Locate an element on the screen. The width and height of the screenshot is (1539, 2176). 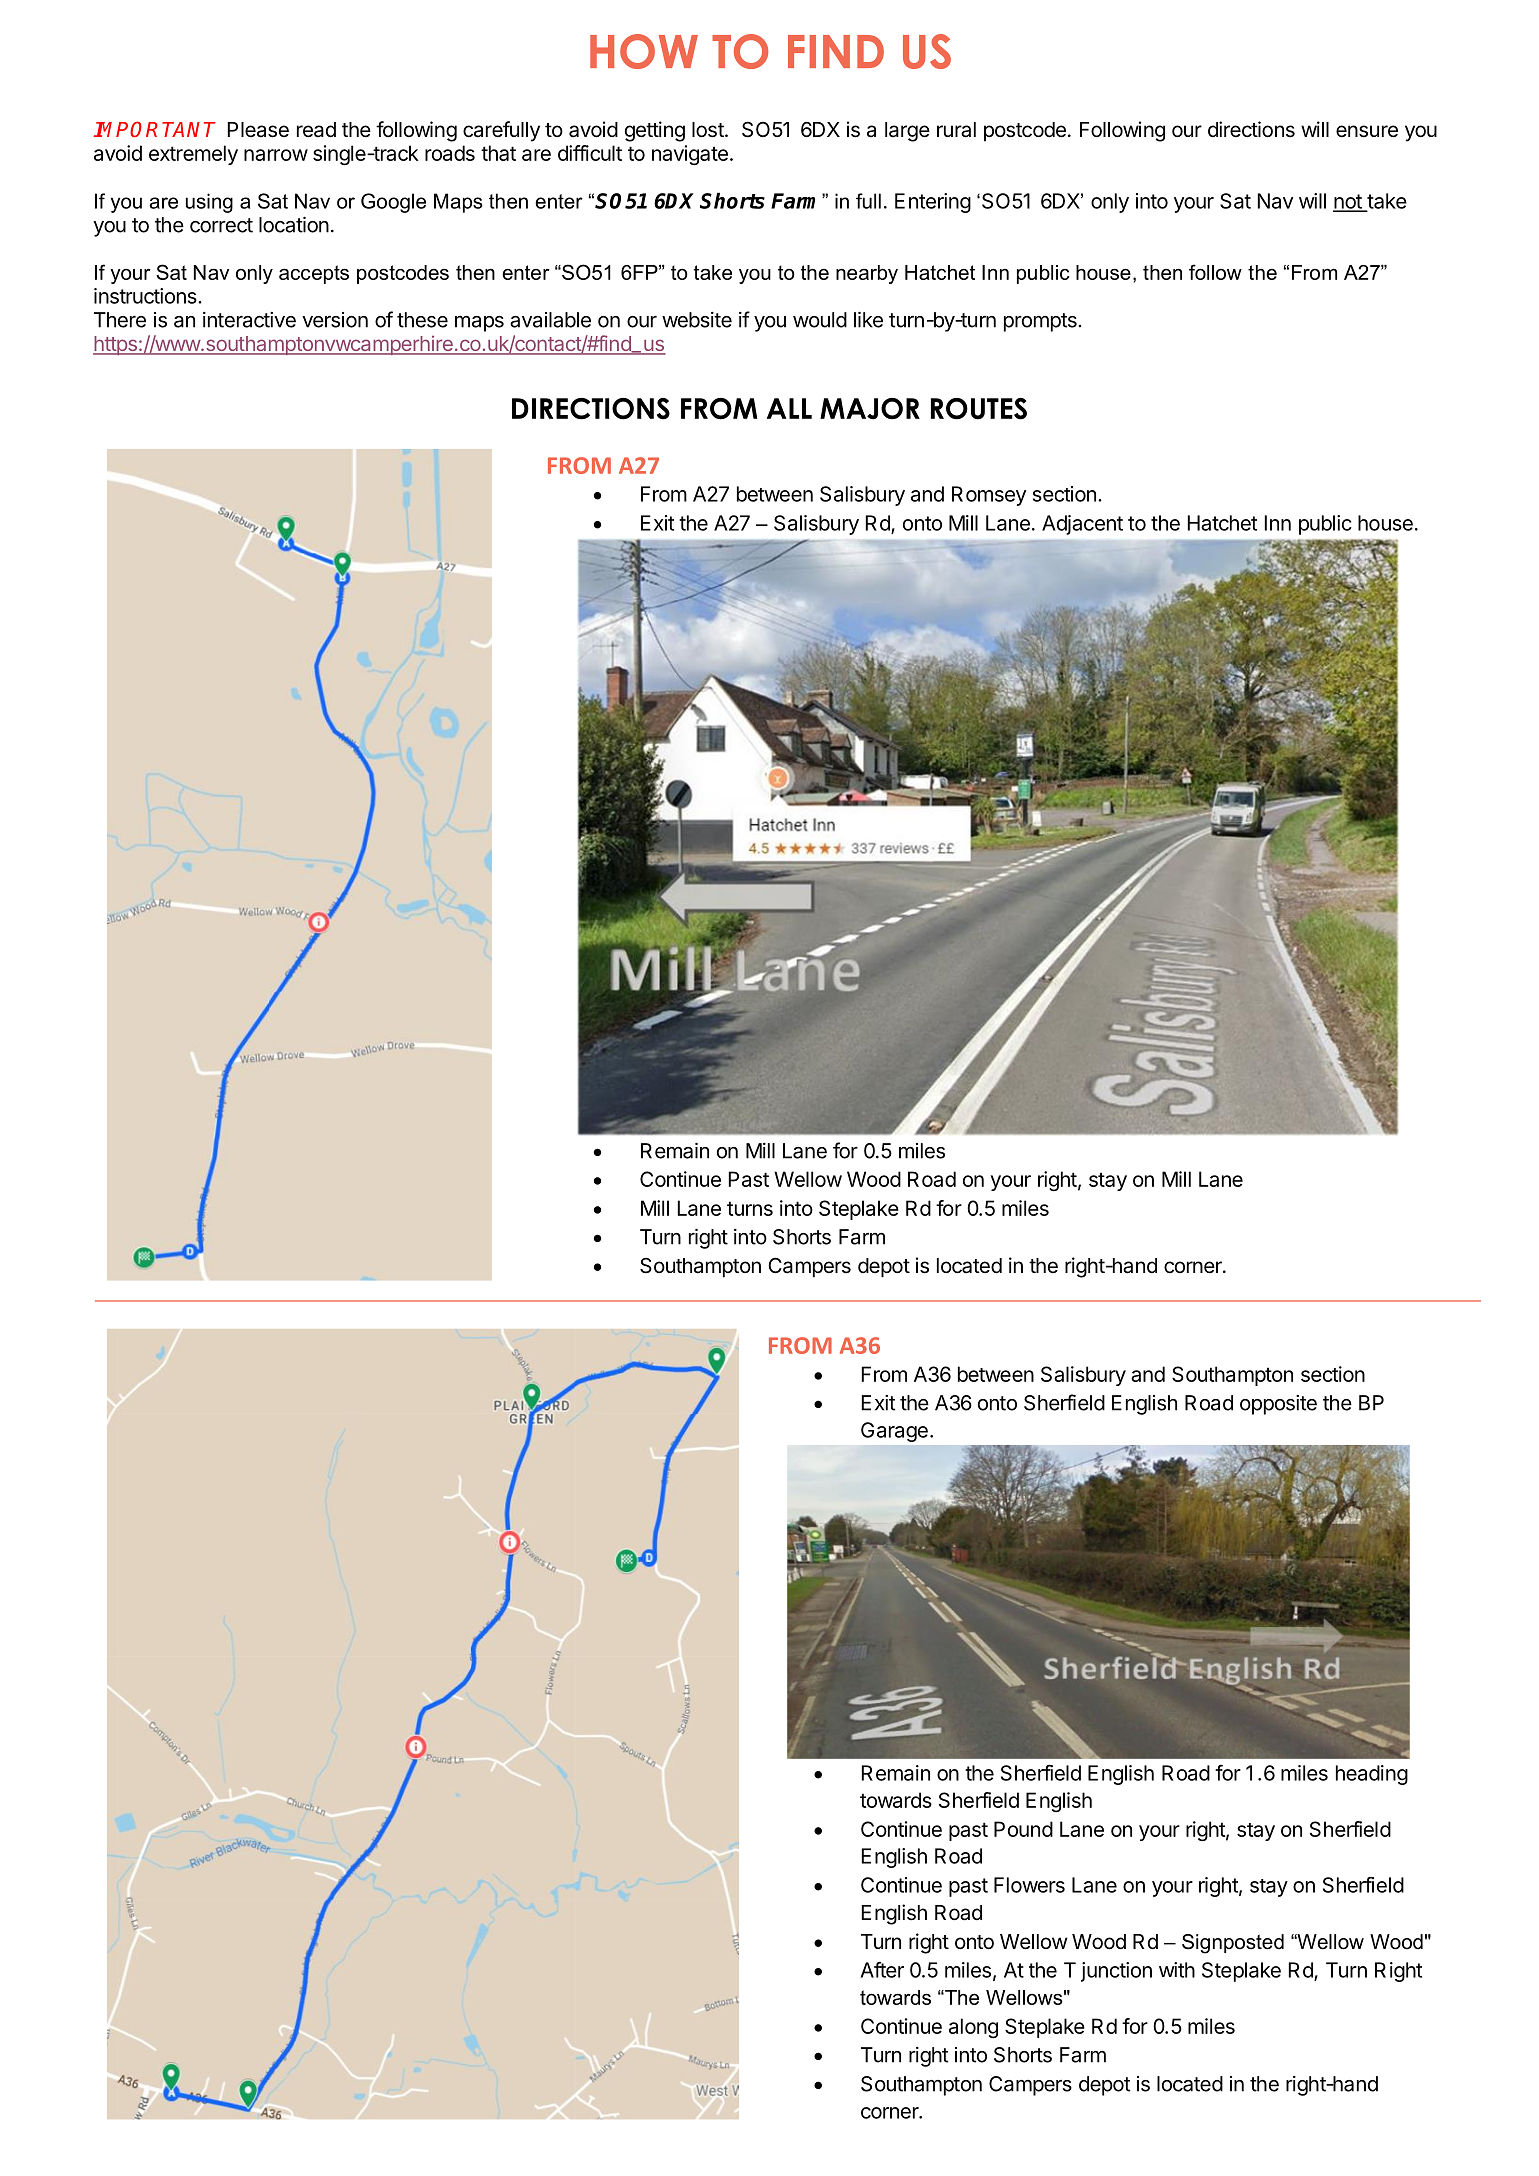
heading is located at coordinates (1372, 1775).
